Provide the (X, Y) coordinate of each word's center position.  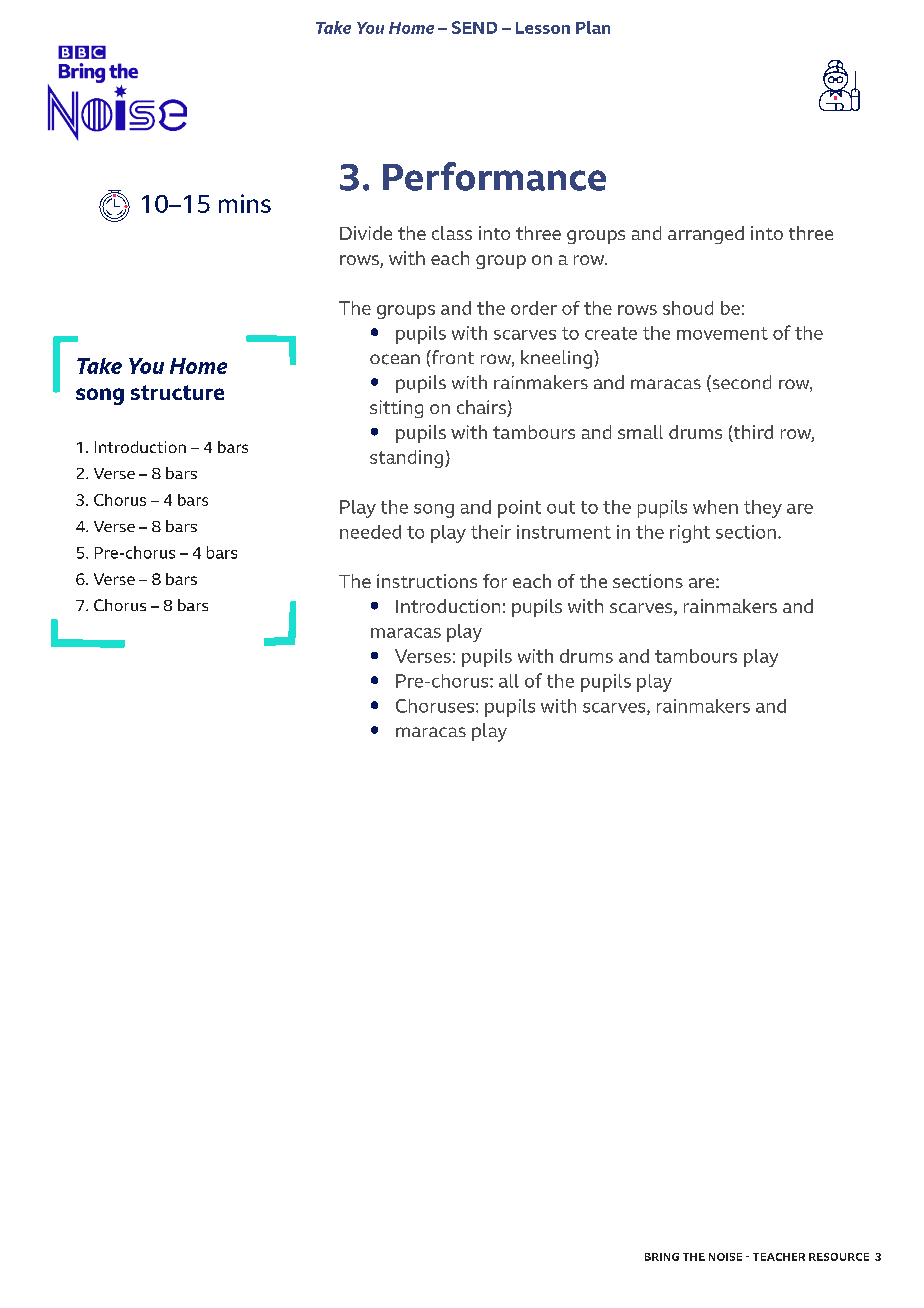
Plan (593, 27)
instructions (427, 581)
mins (245, 203)
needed (370, 532)
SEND (474, 27)
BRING (662, 1257)
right (690, 534)
